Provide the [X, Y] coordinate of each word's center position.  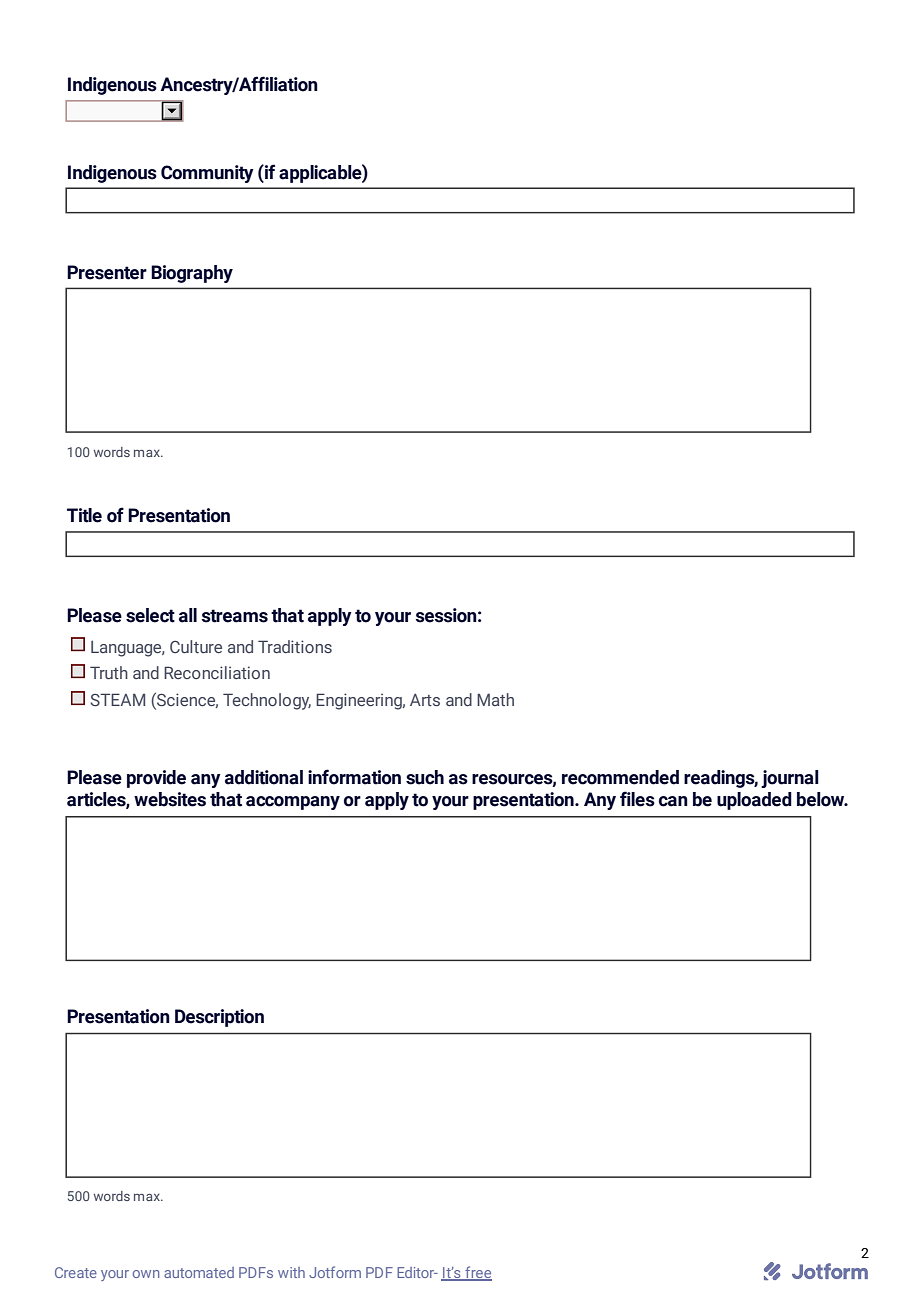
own [146, 1274]
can [673, 801]
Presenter [107, 272]
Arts [425, 700]
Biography [192, 274]
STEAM [118, 699]
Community [207, 174]
